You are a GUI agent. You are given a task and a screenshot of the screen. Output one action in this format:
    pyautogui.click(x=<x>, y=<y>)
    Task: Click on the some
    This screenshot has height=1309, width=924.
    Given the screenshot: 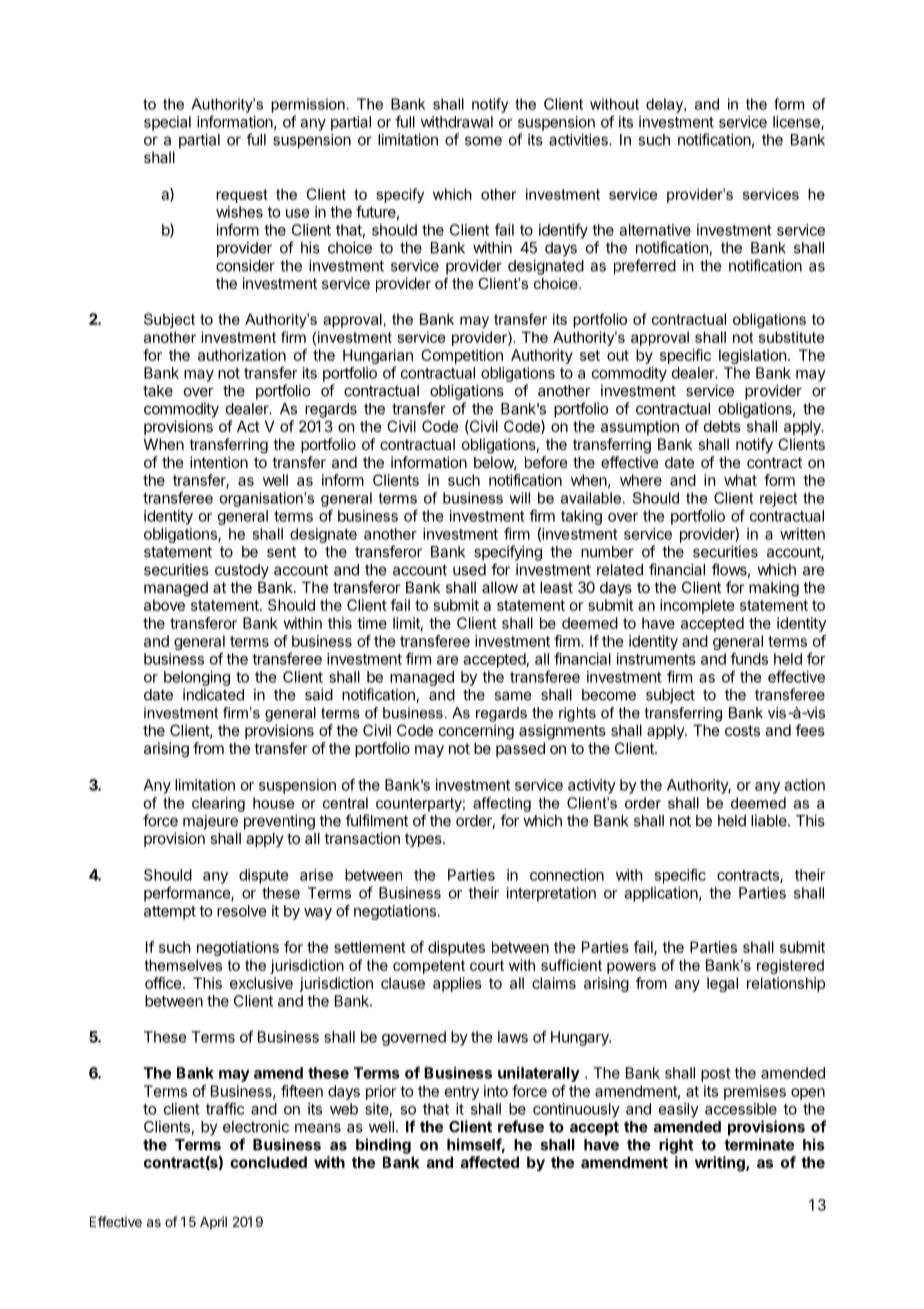 What is the action you would take?
    pyautogui.click(x=483, y=141)
